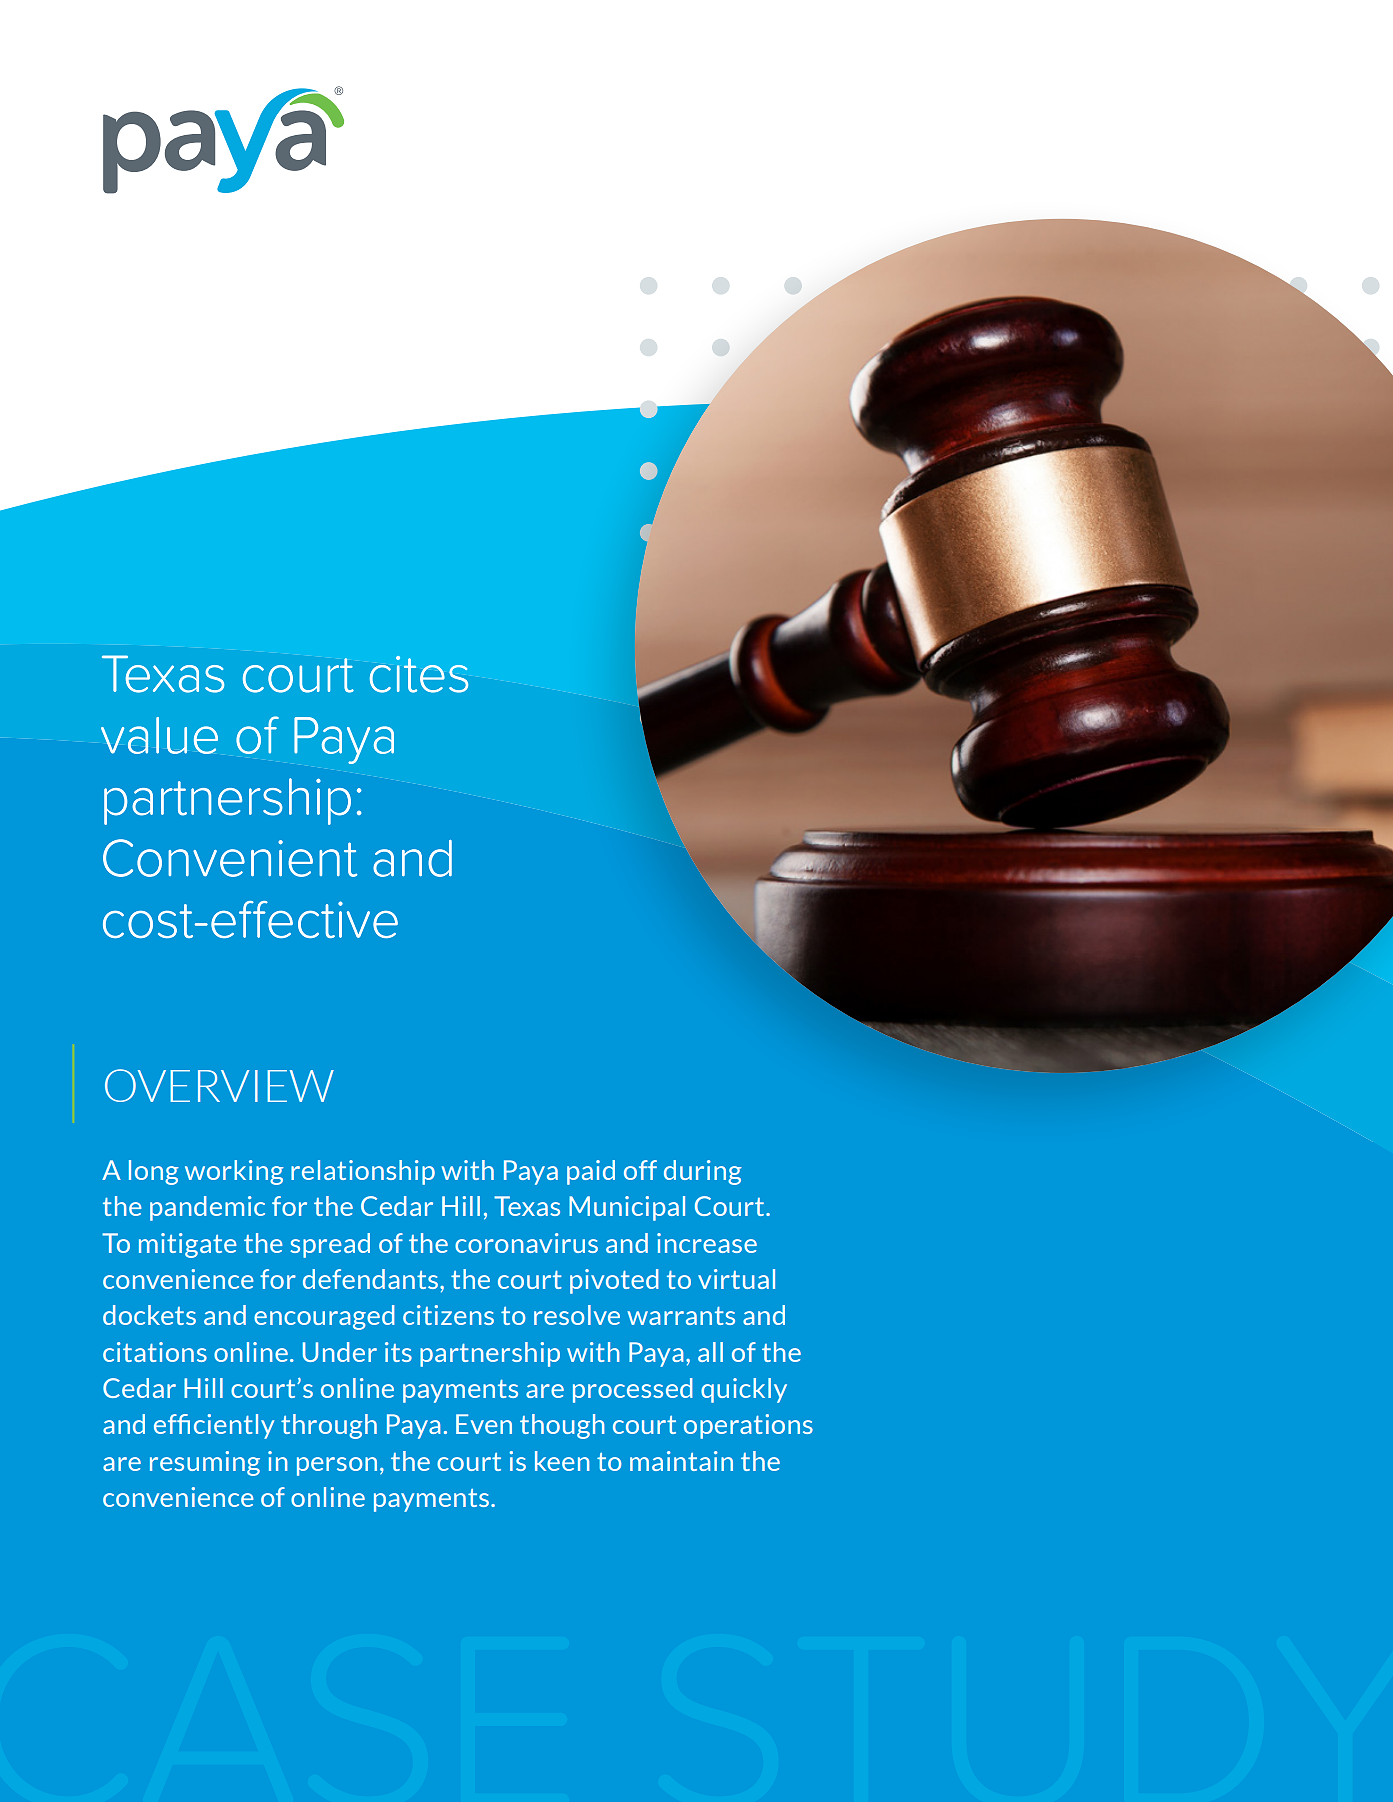 This image has width=1393, height=1802. I want to click on efficiently, so click(214, 1426).
